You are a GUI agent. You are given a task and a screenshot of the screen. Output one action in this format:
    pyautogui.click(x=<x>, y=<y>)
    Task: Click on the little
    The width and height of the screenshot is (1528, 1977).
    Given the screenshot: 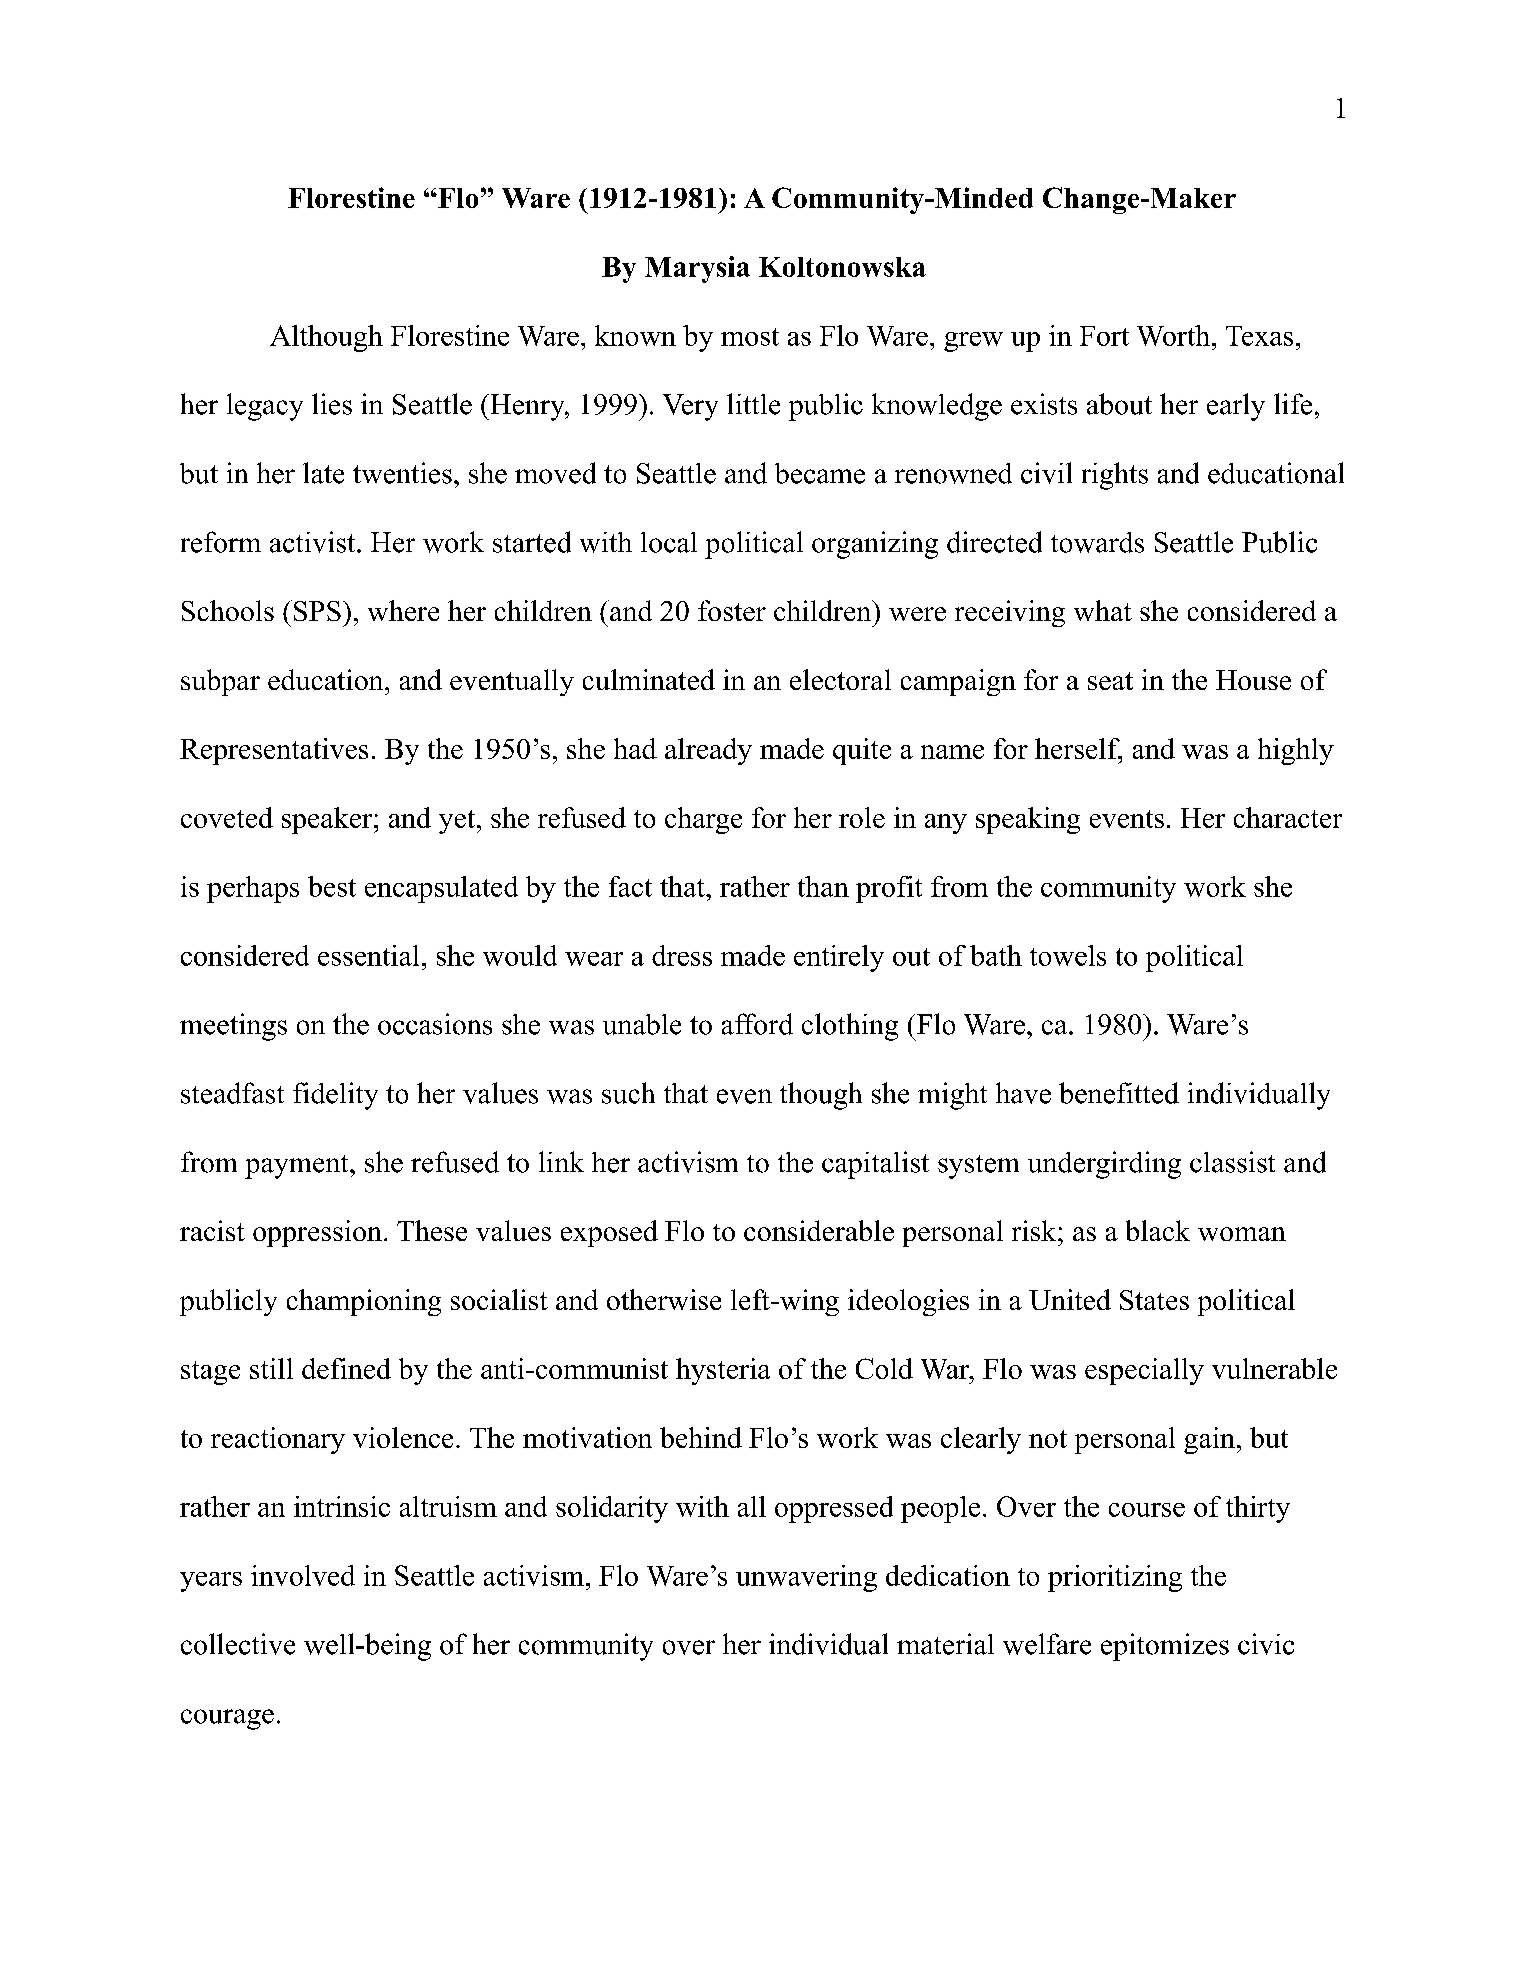 What is the action you would take?
    pyautogui.click(x=753, y=404)
